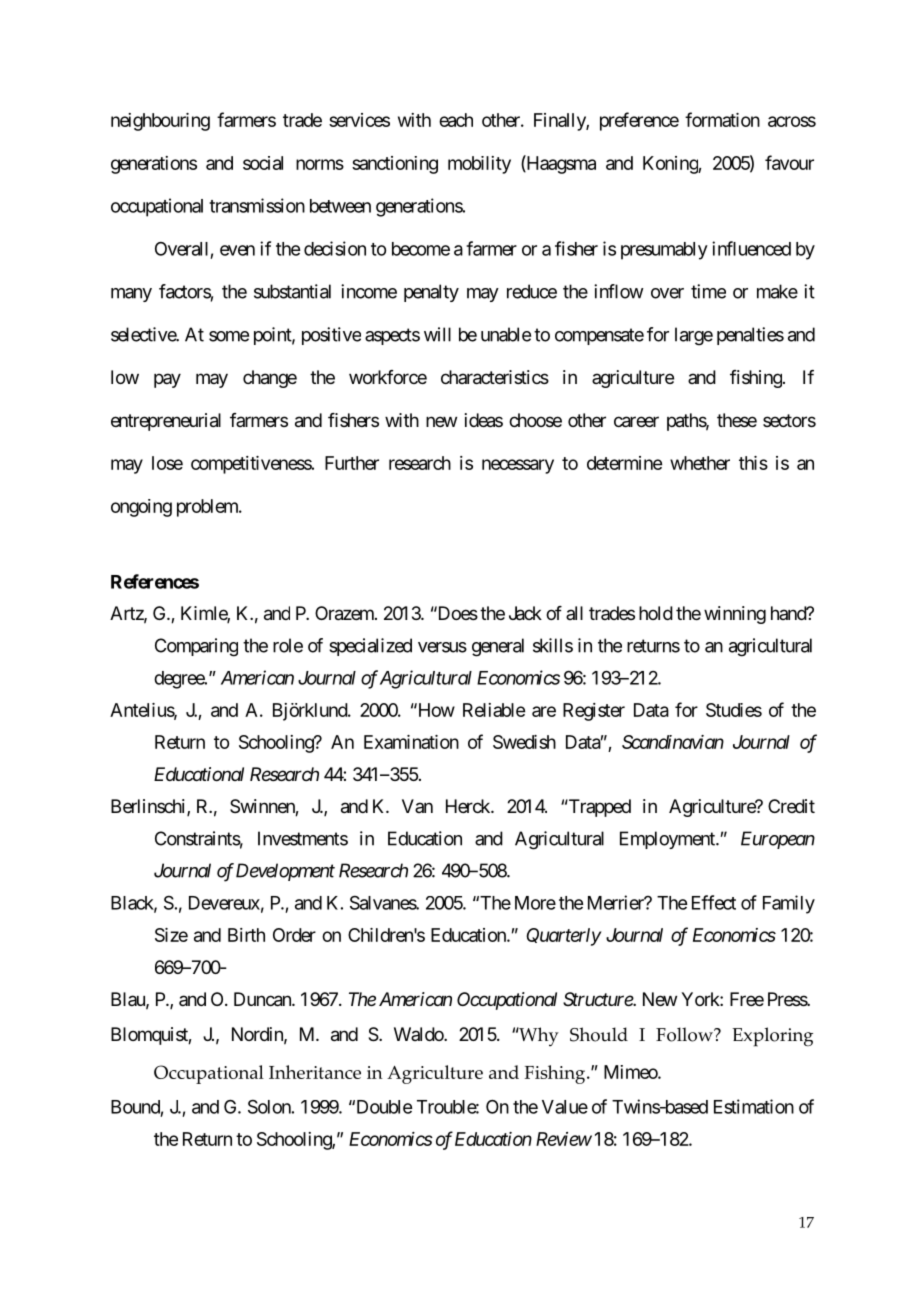 The width and height of the document is (924, 1308). I want to click on necessary, so click(518, 466).
